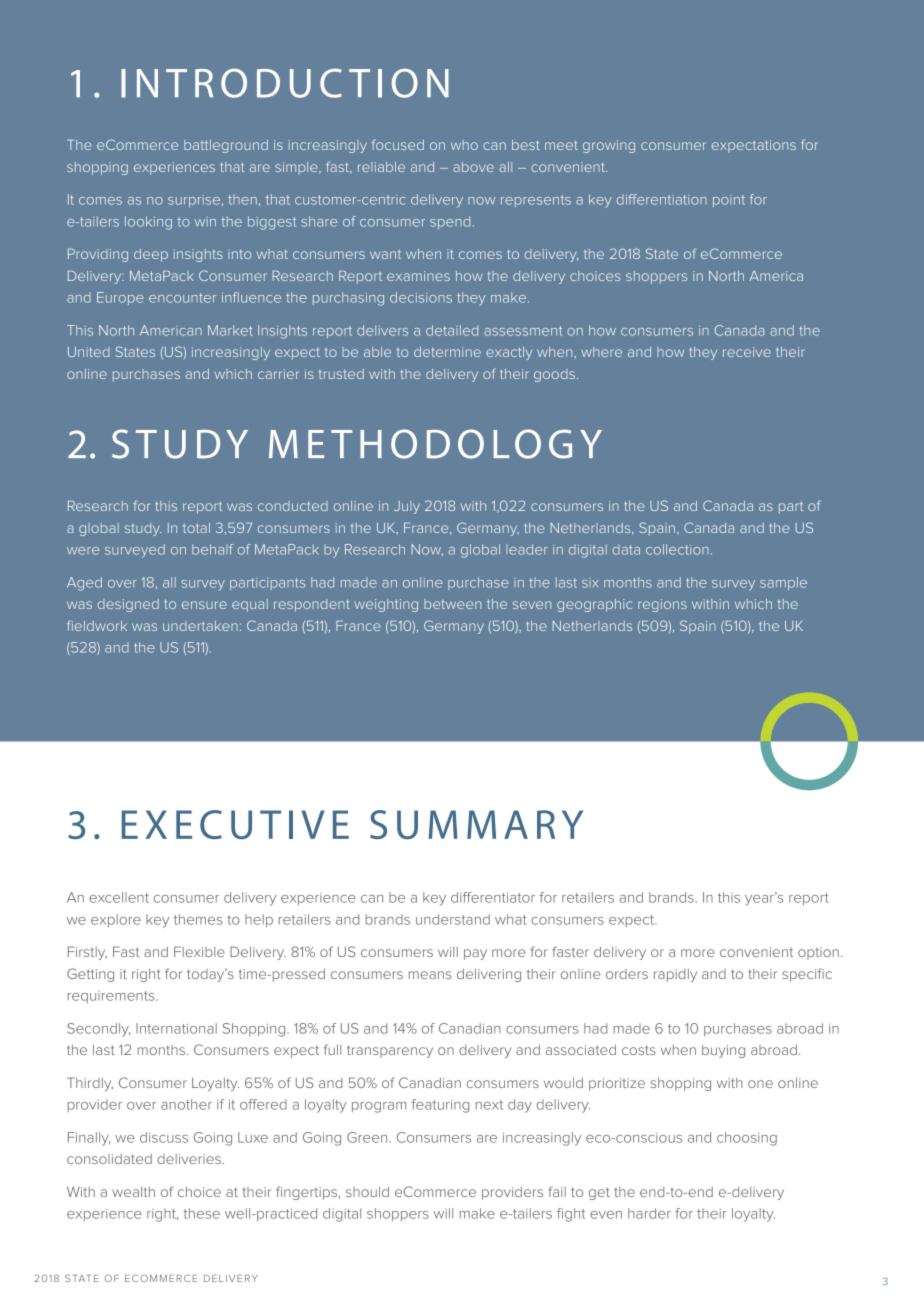  What do you see at coordinates (278, 374) in the document?
I see `carrier` at bounding box center [278, 374].
